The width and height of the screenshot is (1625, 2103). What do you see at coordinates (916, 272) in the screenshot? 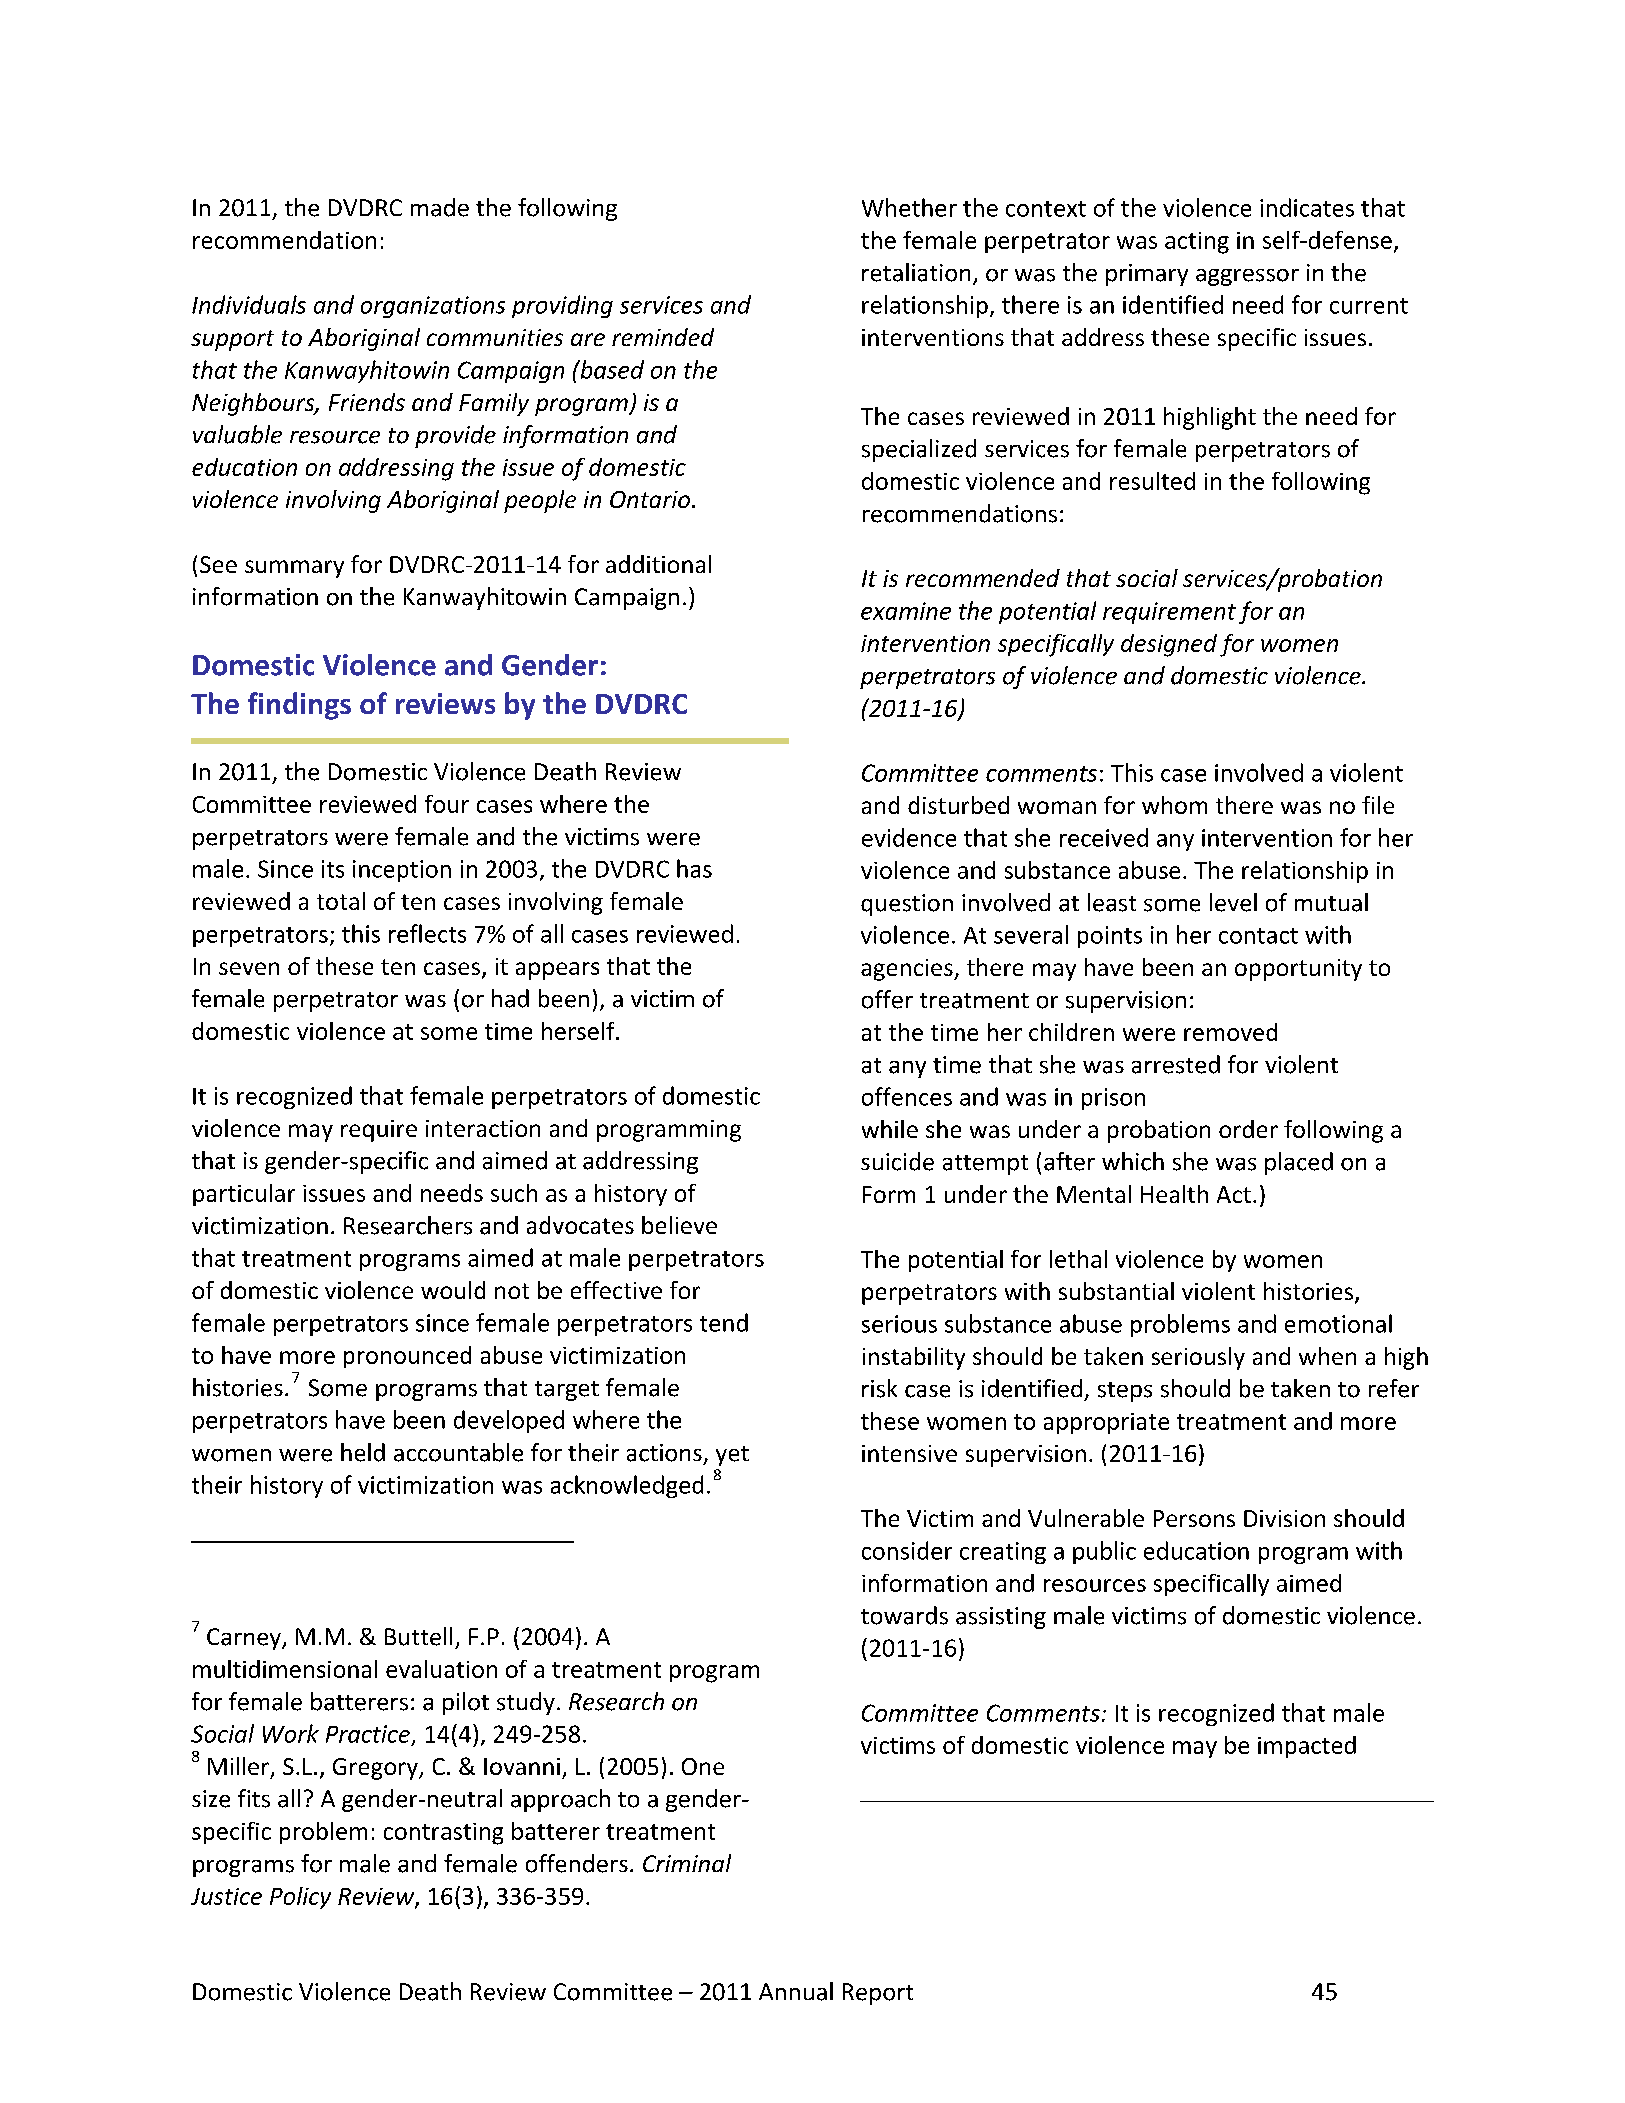
I see `retaliation` at bounding box center [916, 272].
